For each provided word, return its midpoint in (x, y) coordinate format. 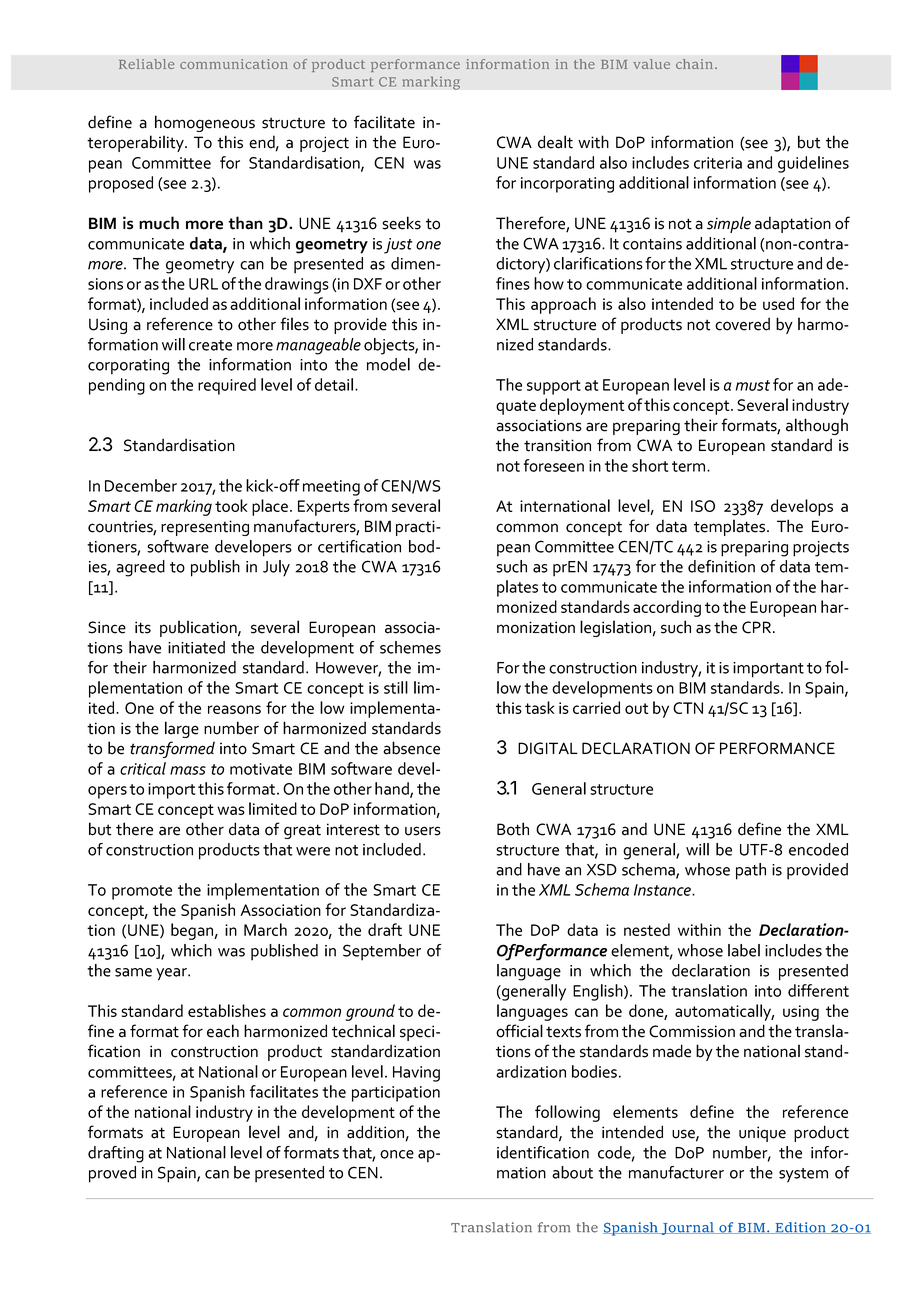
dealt (555, 142)
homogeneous (205, 123)
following (567, 1113)
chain (696, 64)
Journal (688, 1228)
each (223, 1031)
